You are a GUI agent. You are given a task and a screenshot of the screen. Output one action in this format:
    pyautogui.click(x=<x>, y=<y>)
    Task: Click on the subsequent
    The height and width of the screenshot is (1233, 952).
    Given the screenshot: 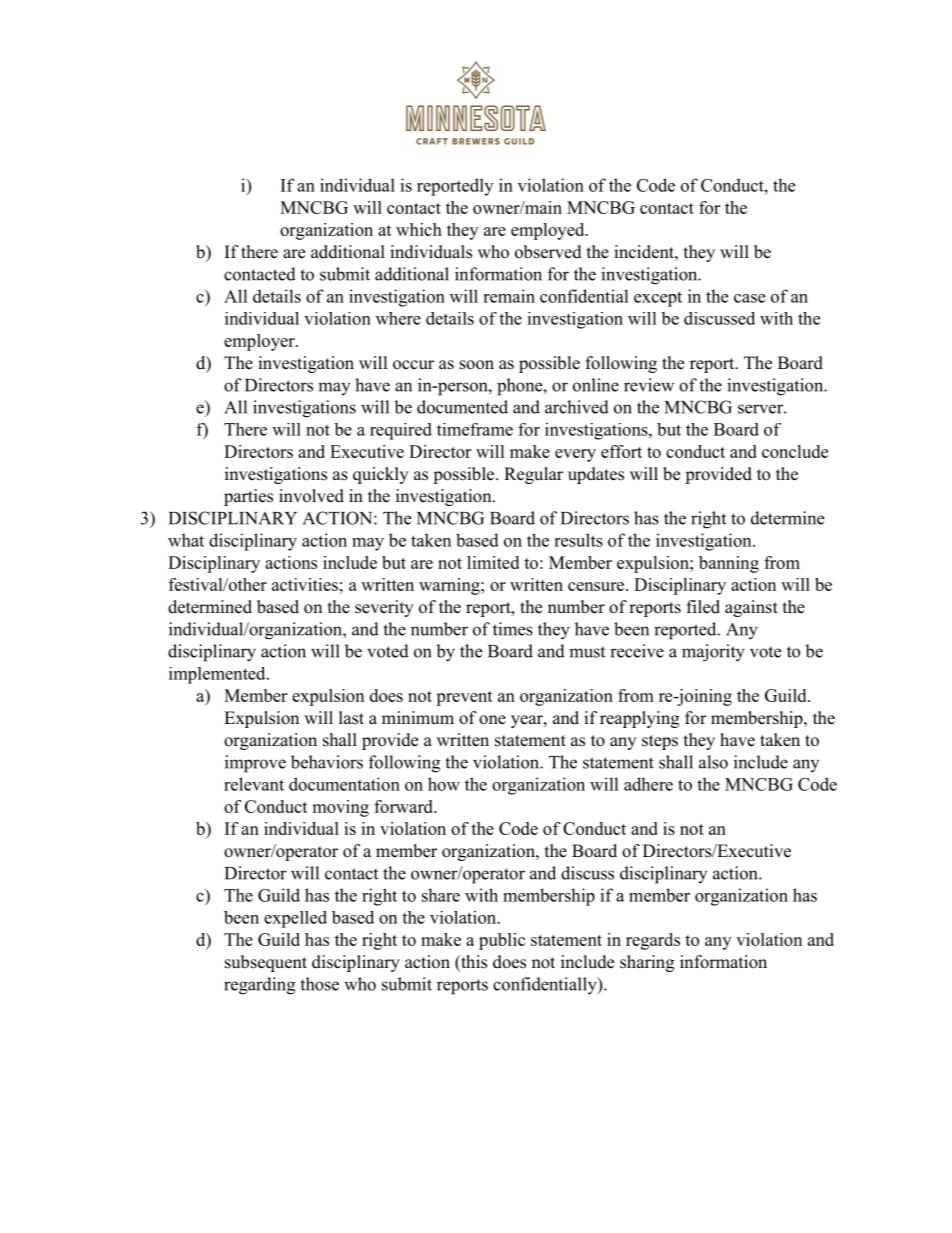 What is the action you would take?
    pyautogui.click(x=266, y=963)
